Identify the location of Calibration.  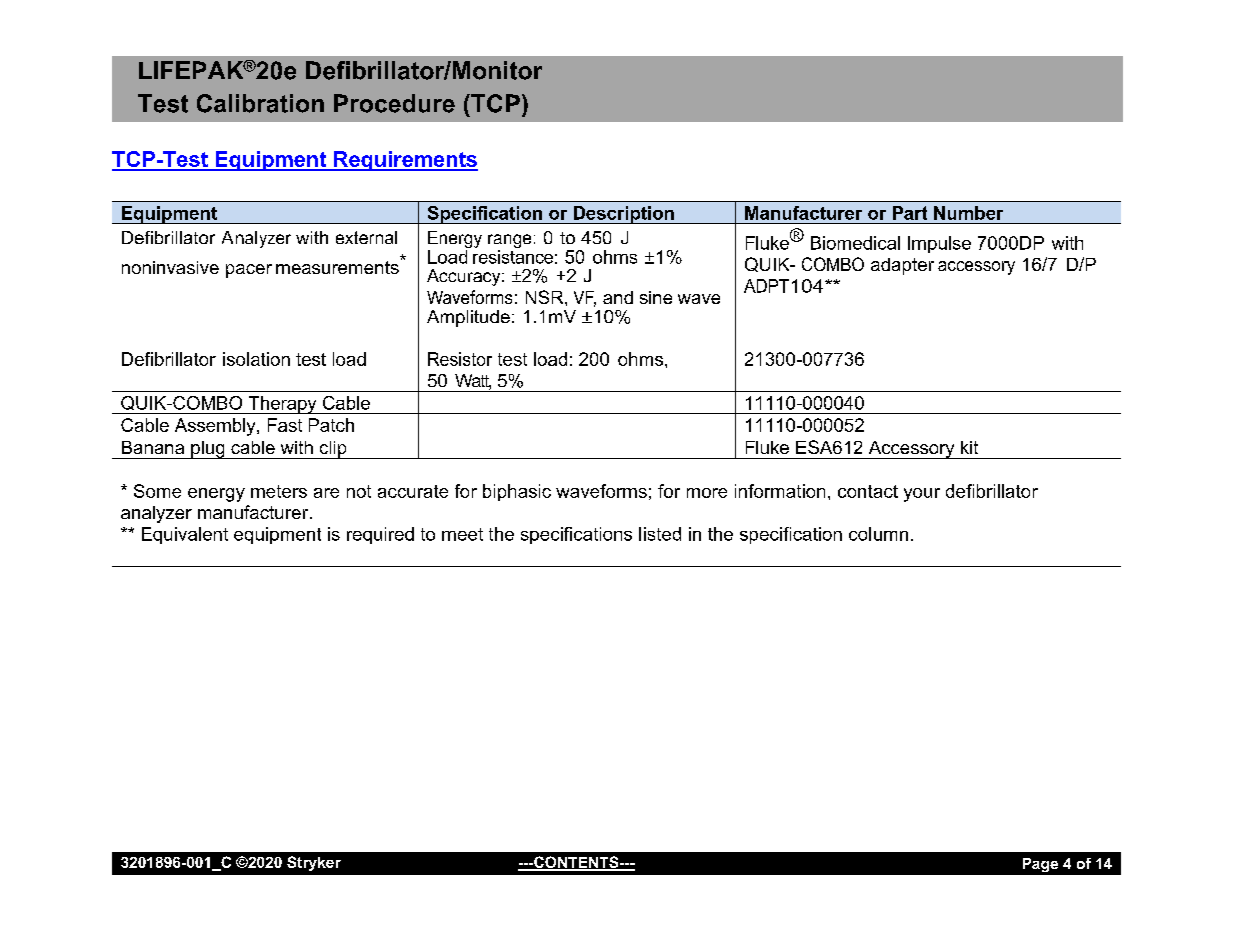
(260, 103).
